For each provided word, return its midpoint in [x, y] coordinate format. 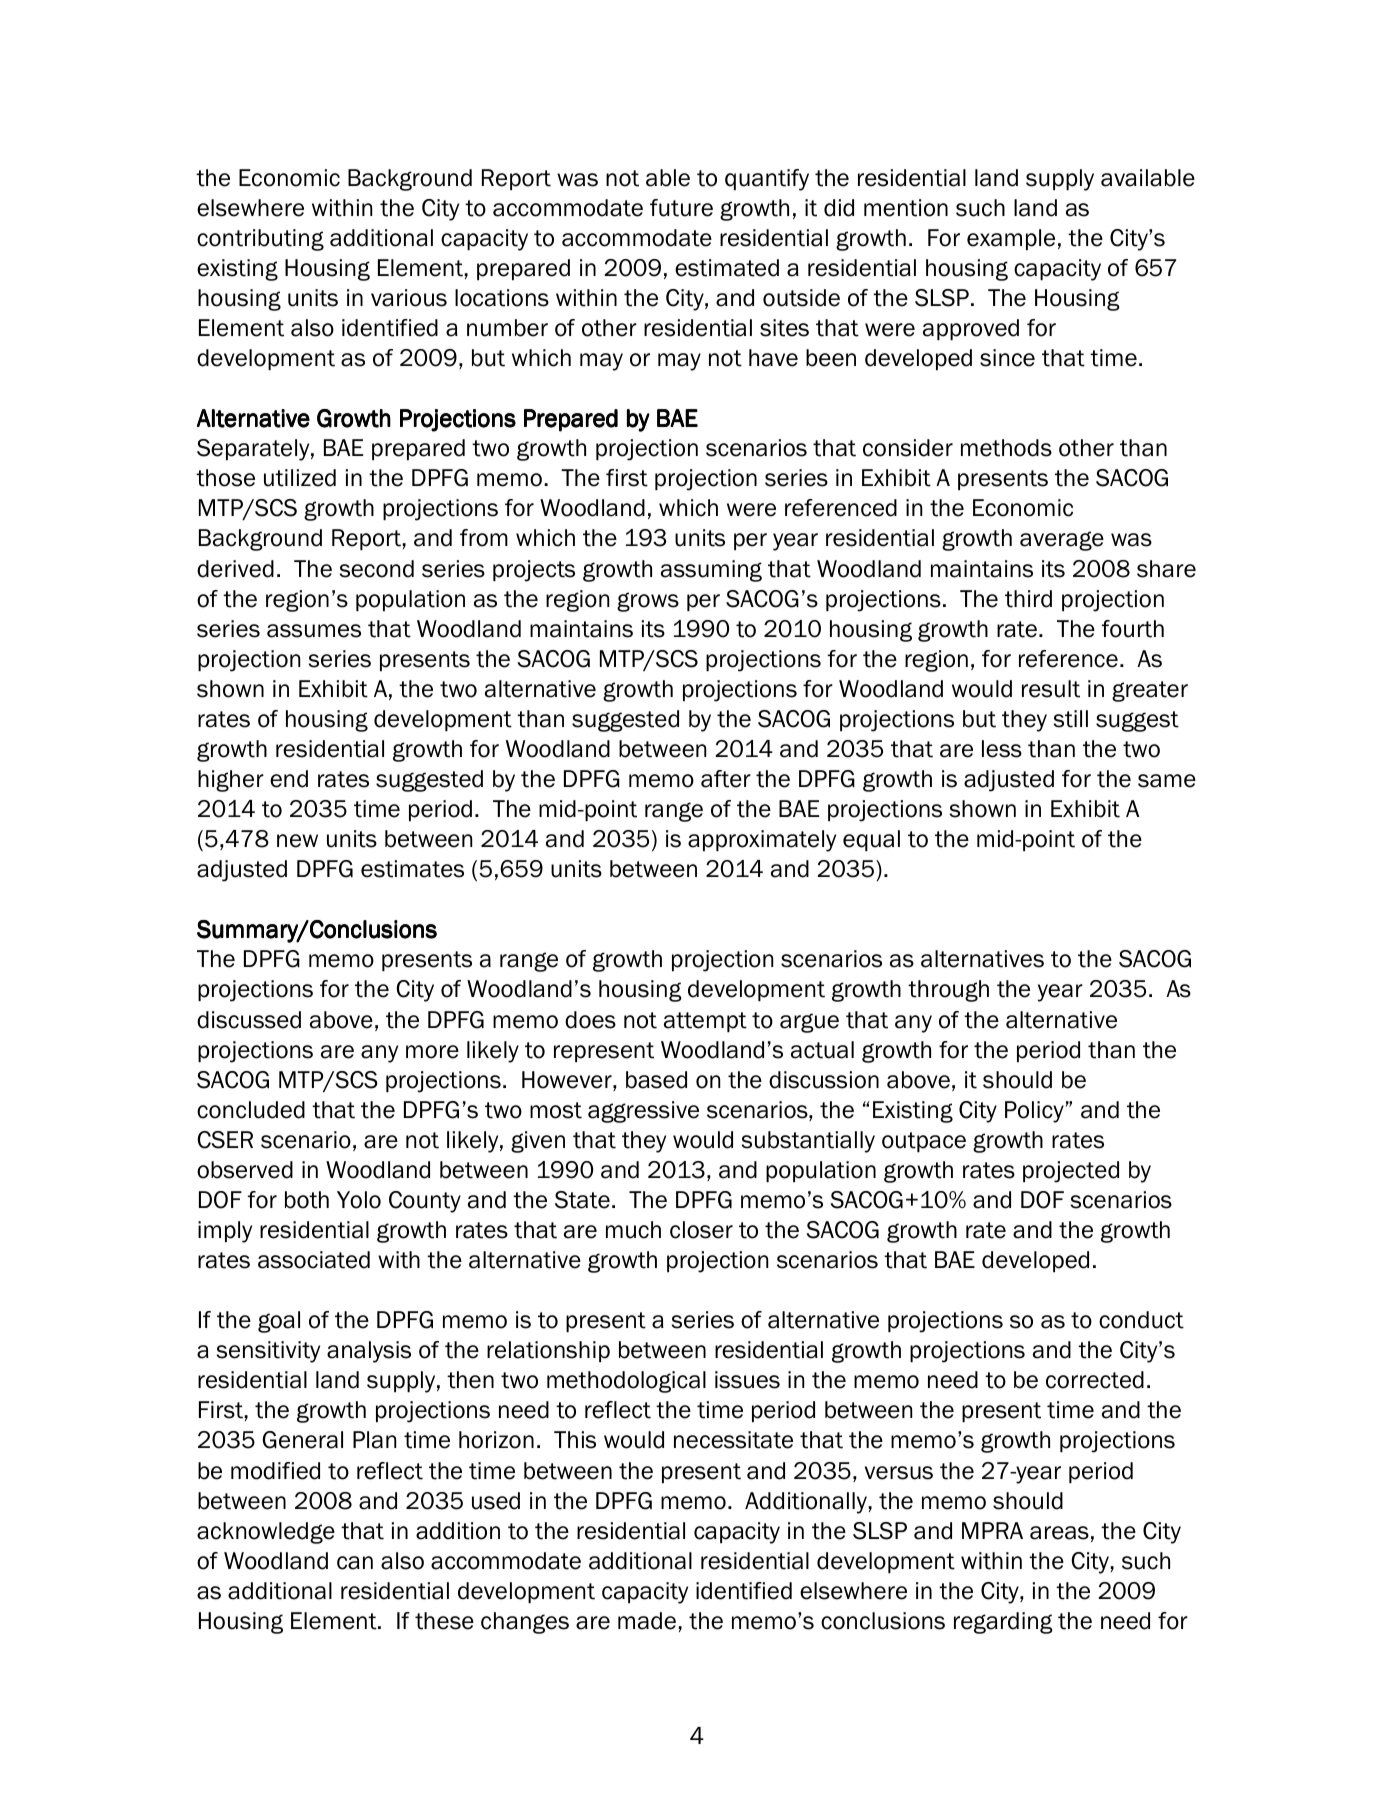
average [1062, 541]
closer [701, 1230]
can [355, 1563]
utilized [300, 478]
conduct [1141, 1320]
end [289, 779]
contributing [260, 240]
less [1002, 749]
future [681, 208]
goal [279, 1322]
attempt [705, 1022]
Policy [1035, 1112]
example [1011, 239]
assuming [711, 571]
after [726, 779]
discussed [249, 1020]
